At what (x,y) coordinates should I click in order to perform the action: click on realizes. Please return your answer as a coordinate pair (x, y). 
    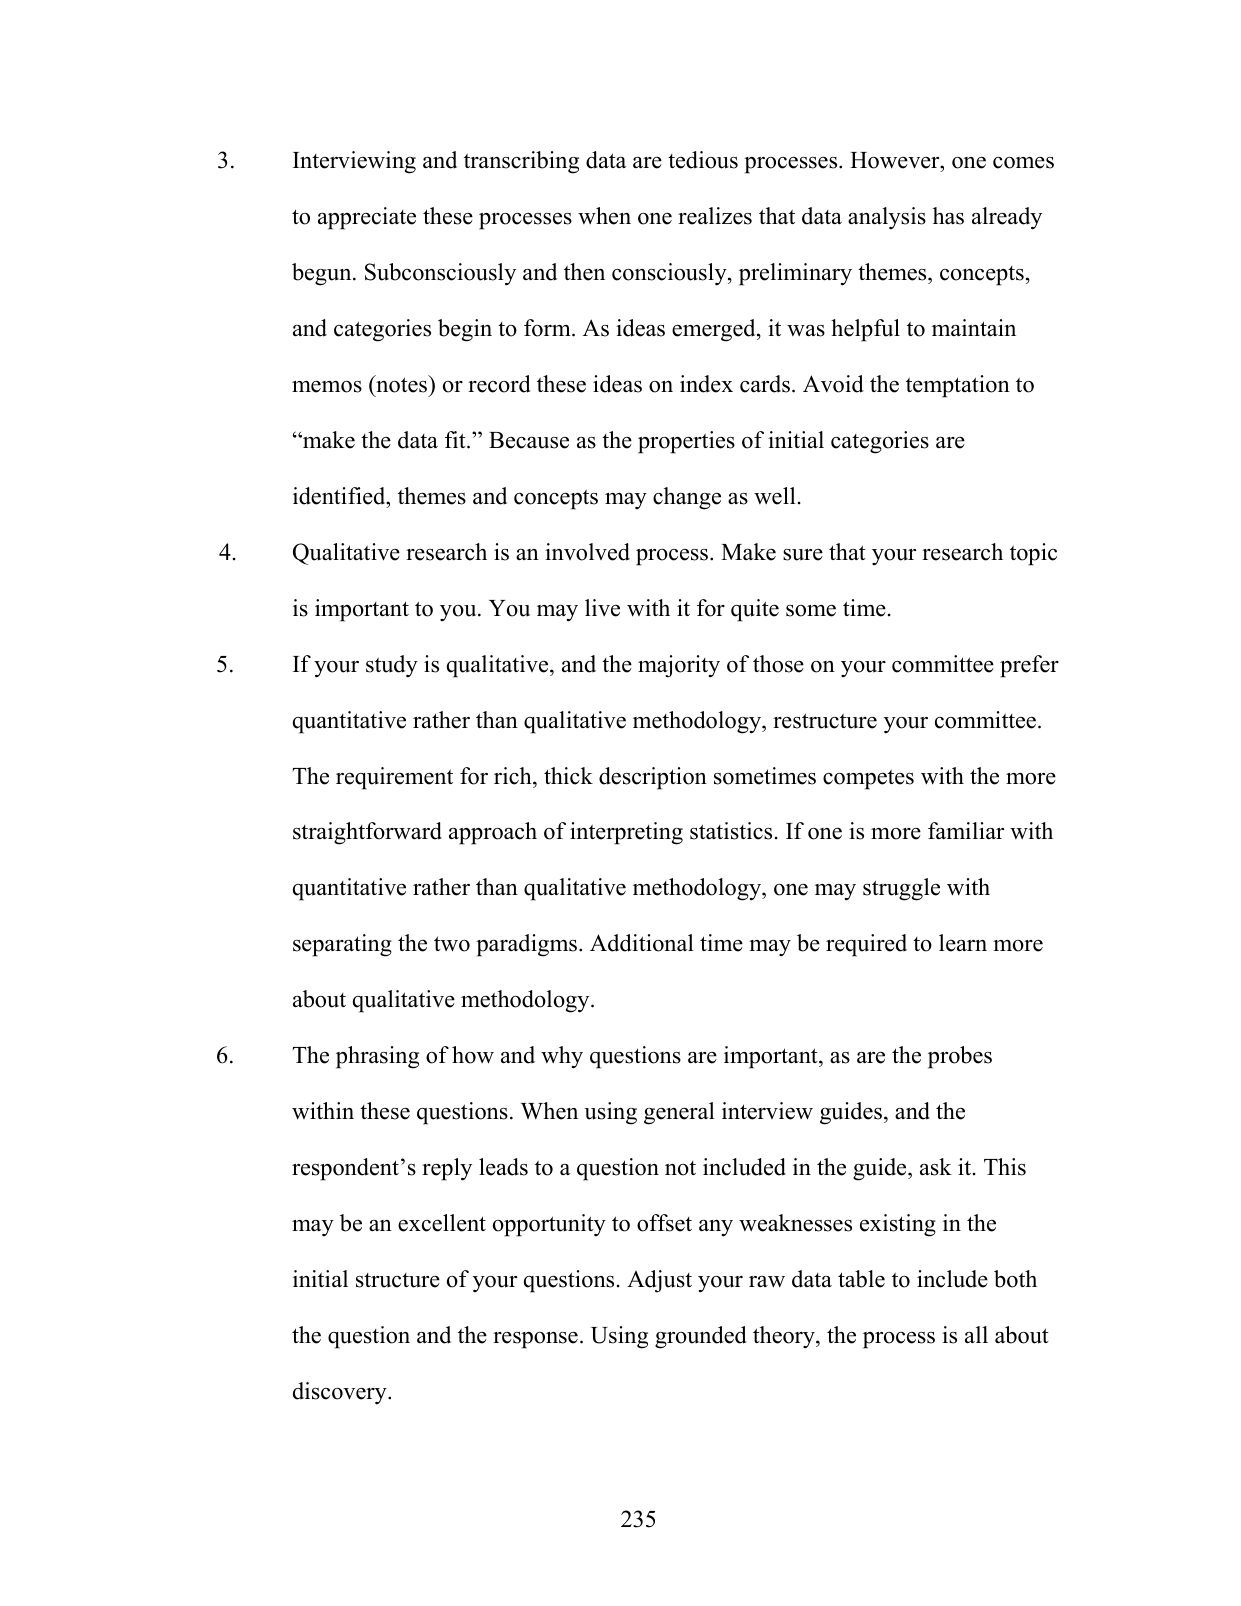
    Looking at the image, I should click on (715, 216).
